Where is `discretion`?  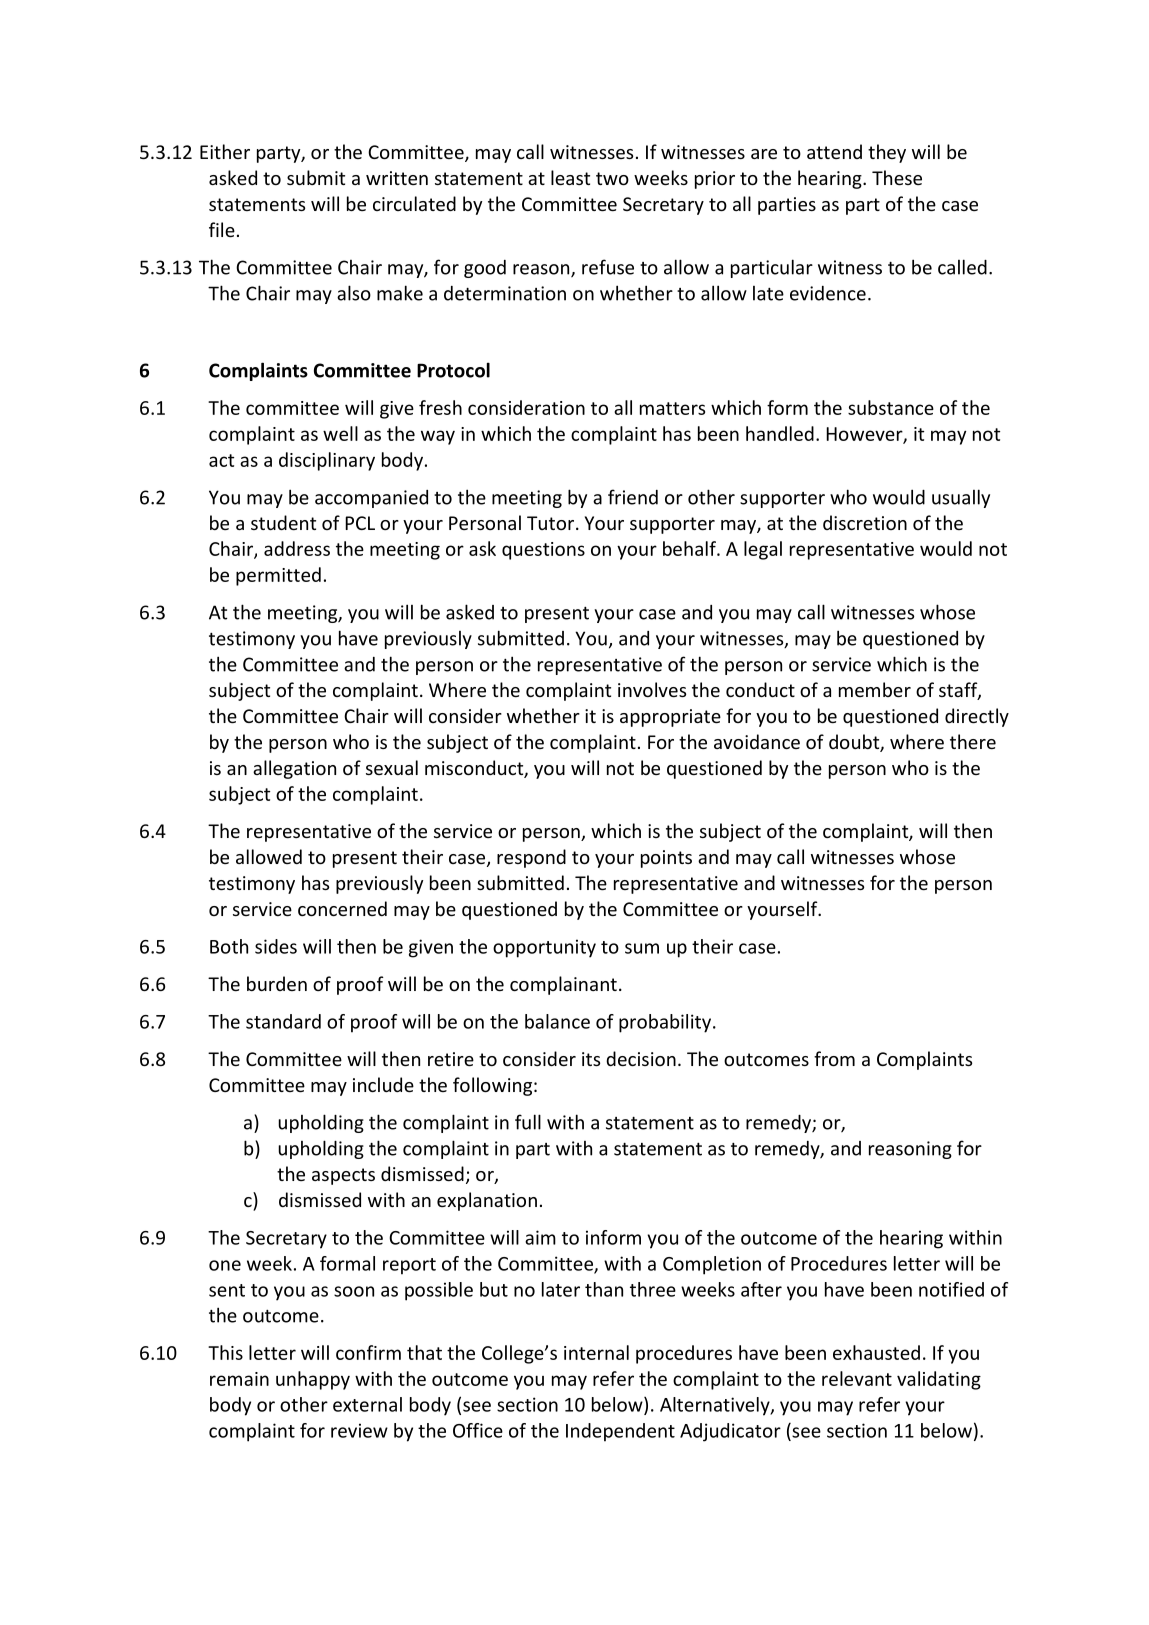
discretion is located at coordinates (865, 522).
